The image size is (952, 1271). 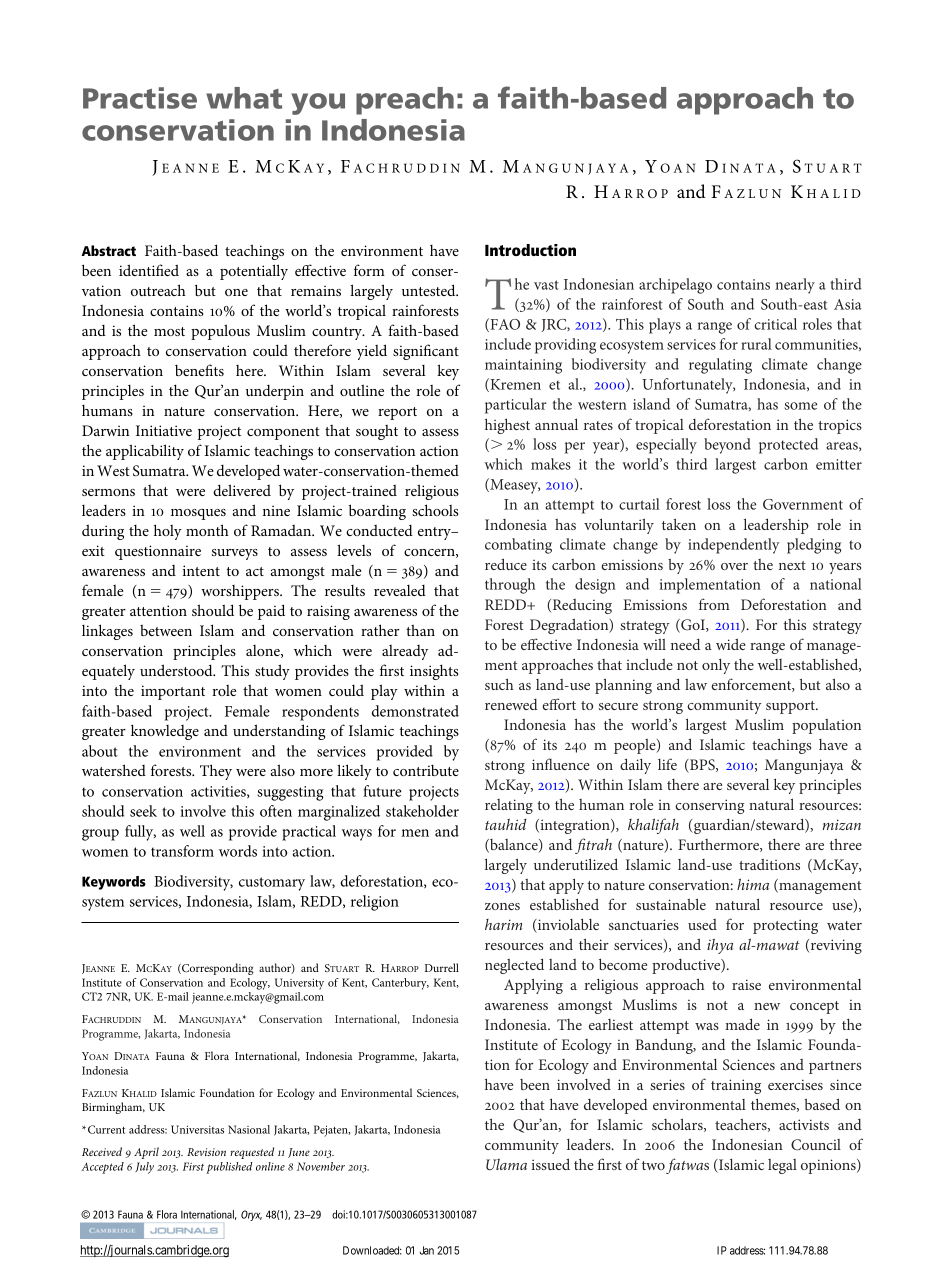 I want to click on July, so click(x=144, y=1168).
